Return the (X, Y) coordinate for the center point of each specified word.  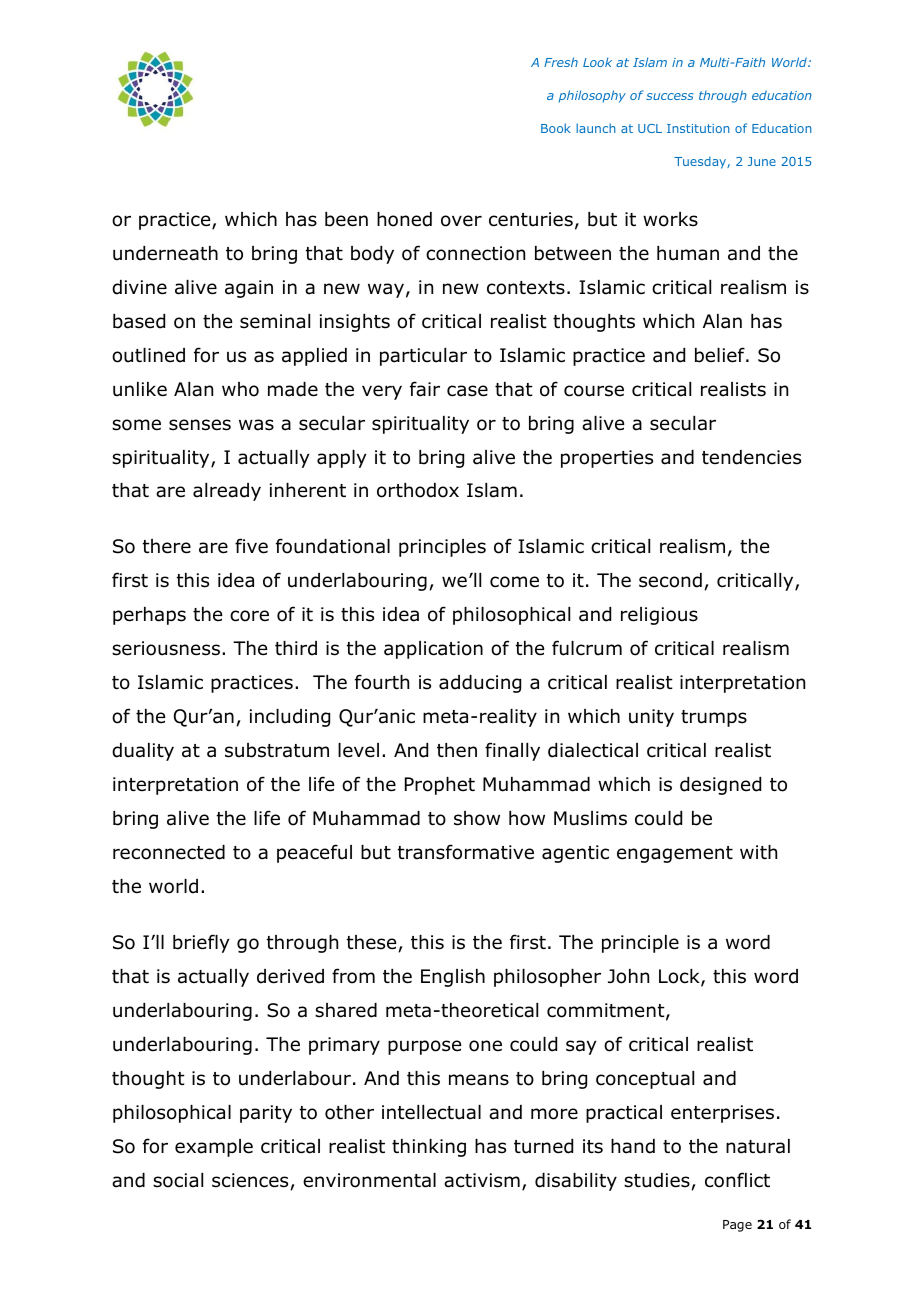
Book (556, 128)
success (669, 96)
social (178, 1180)
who (240, 389)
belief (721, 355)
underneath (165, 253)
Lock (680, 977)
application (433, 650)
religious (659, 616)
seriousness (166, 648)
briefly (201, 943)
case (467, 391)
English (453, 978)
